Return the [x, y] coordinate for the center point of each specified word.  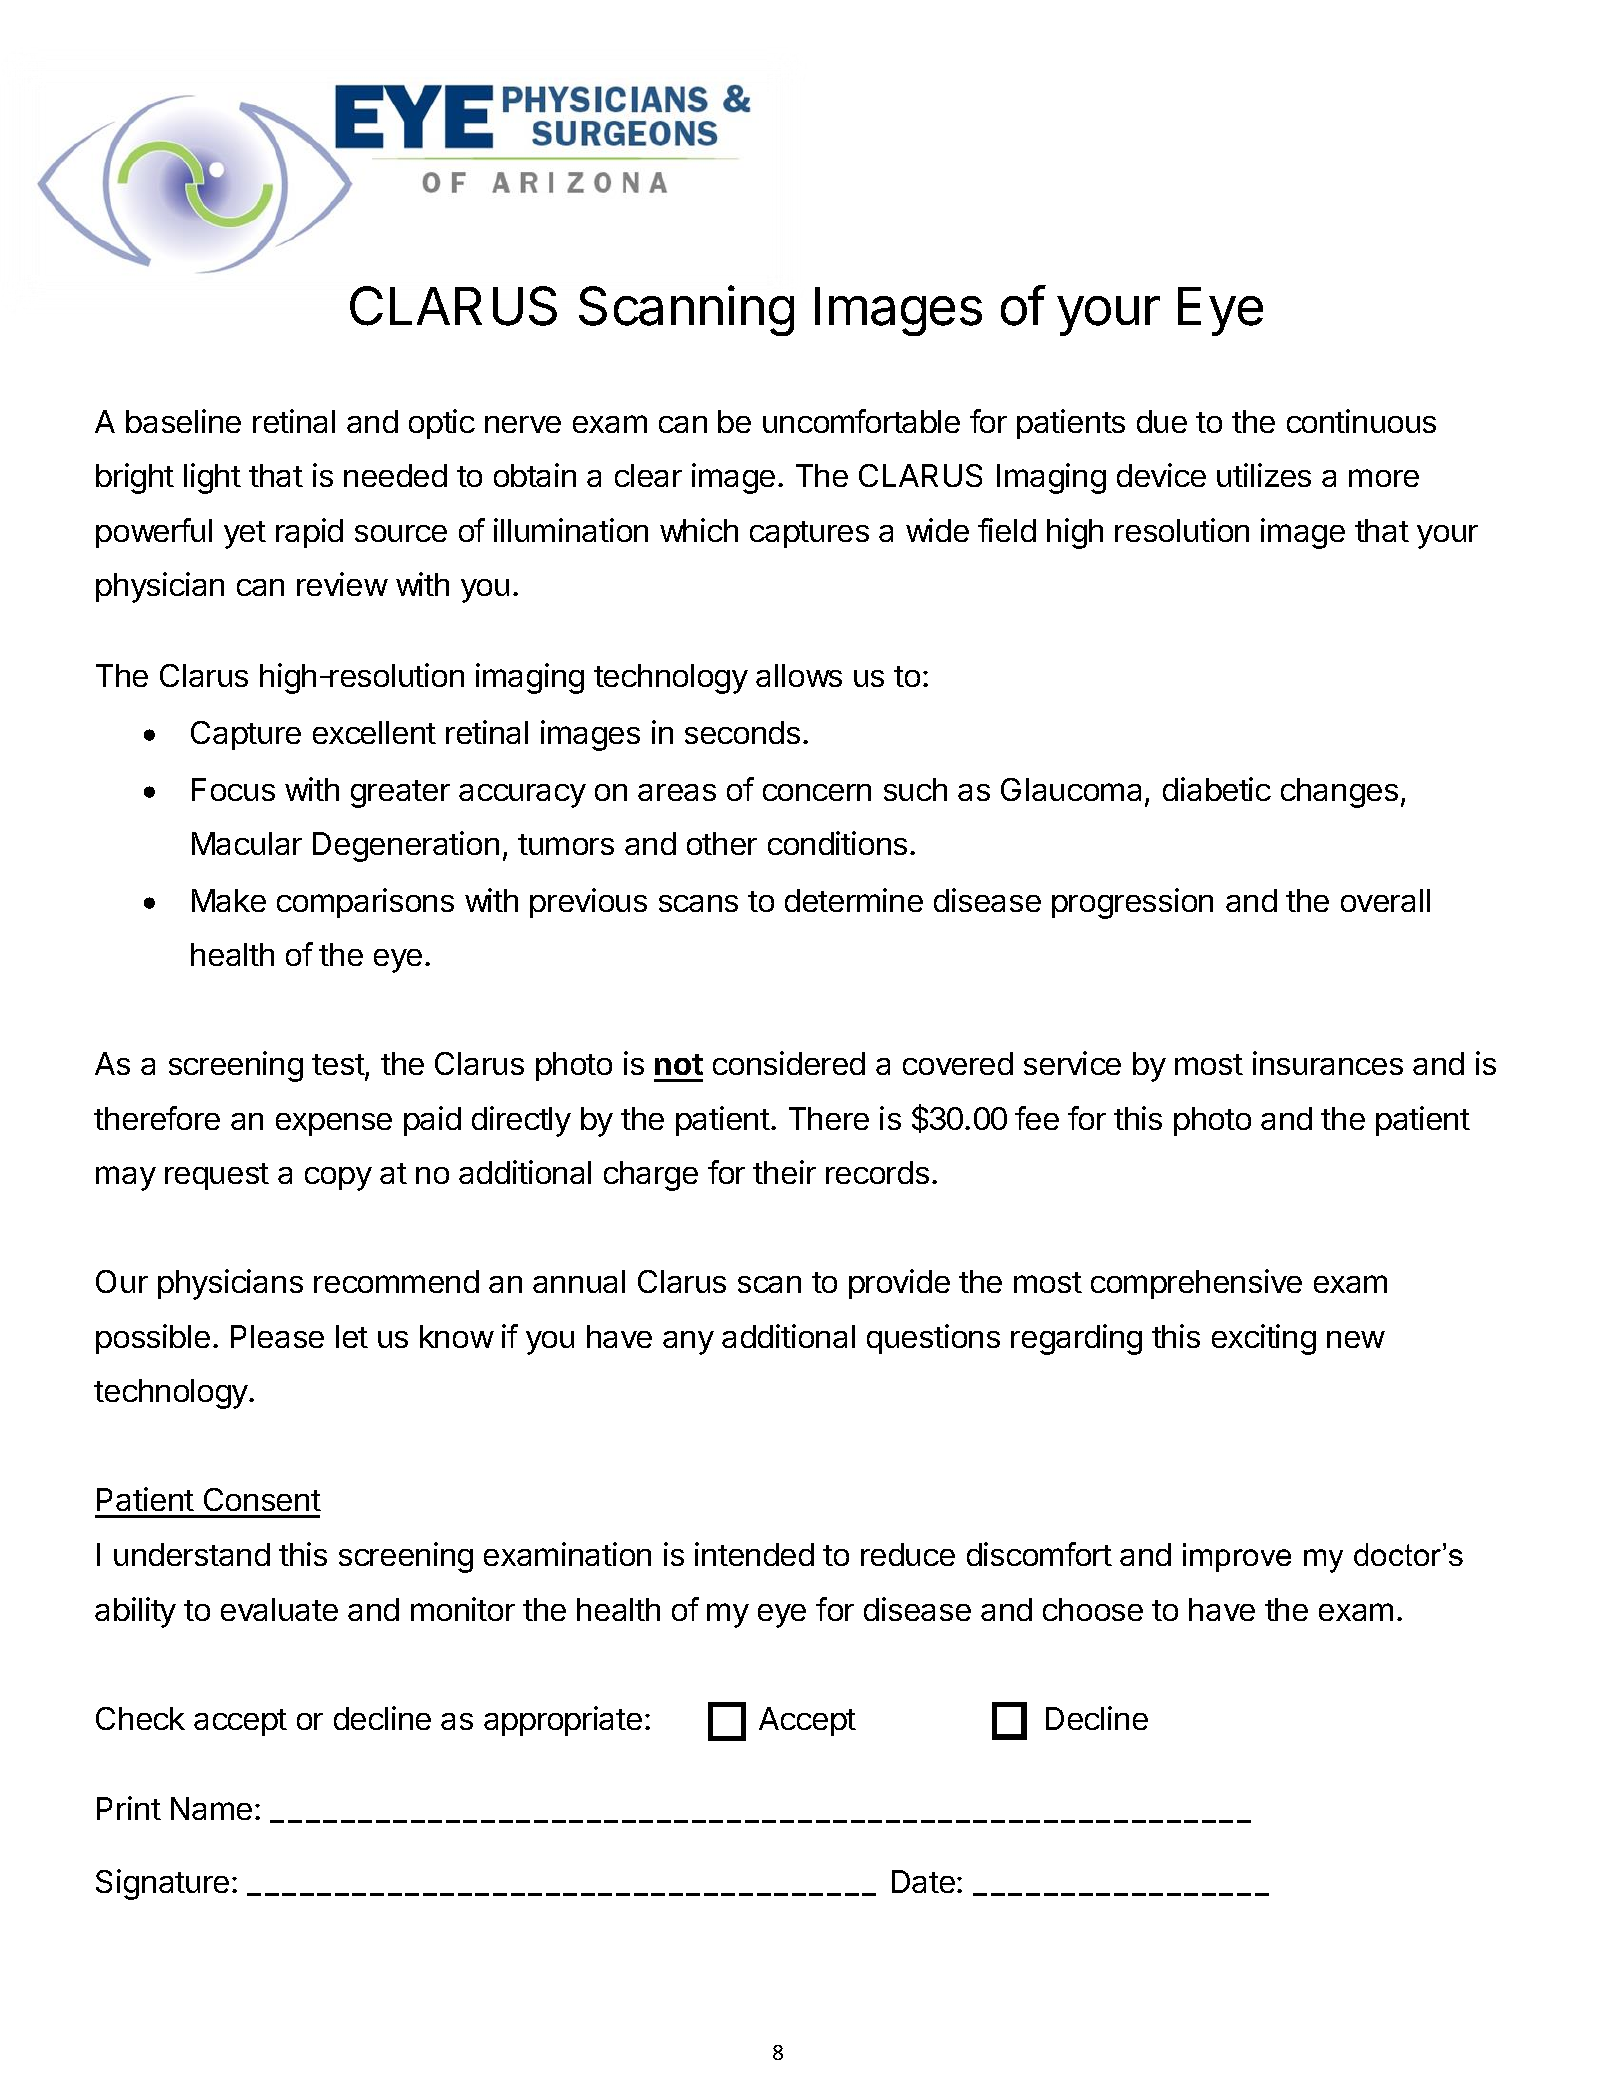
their [784, 1172]
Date [923, 1881]
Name [211, 1808]
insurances [1328, 1063]
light [212, 478]
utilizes [1264, 475]
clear [648, 475]
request [217, 1176]
